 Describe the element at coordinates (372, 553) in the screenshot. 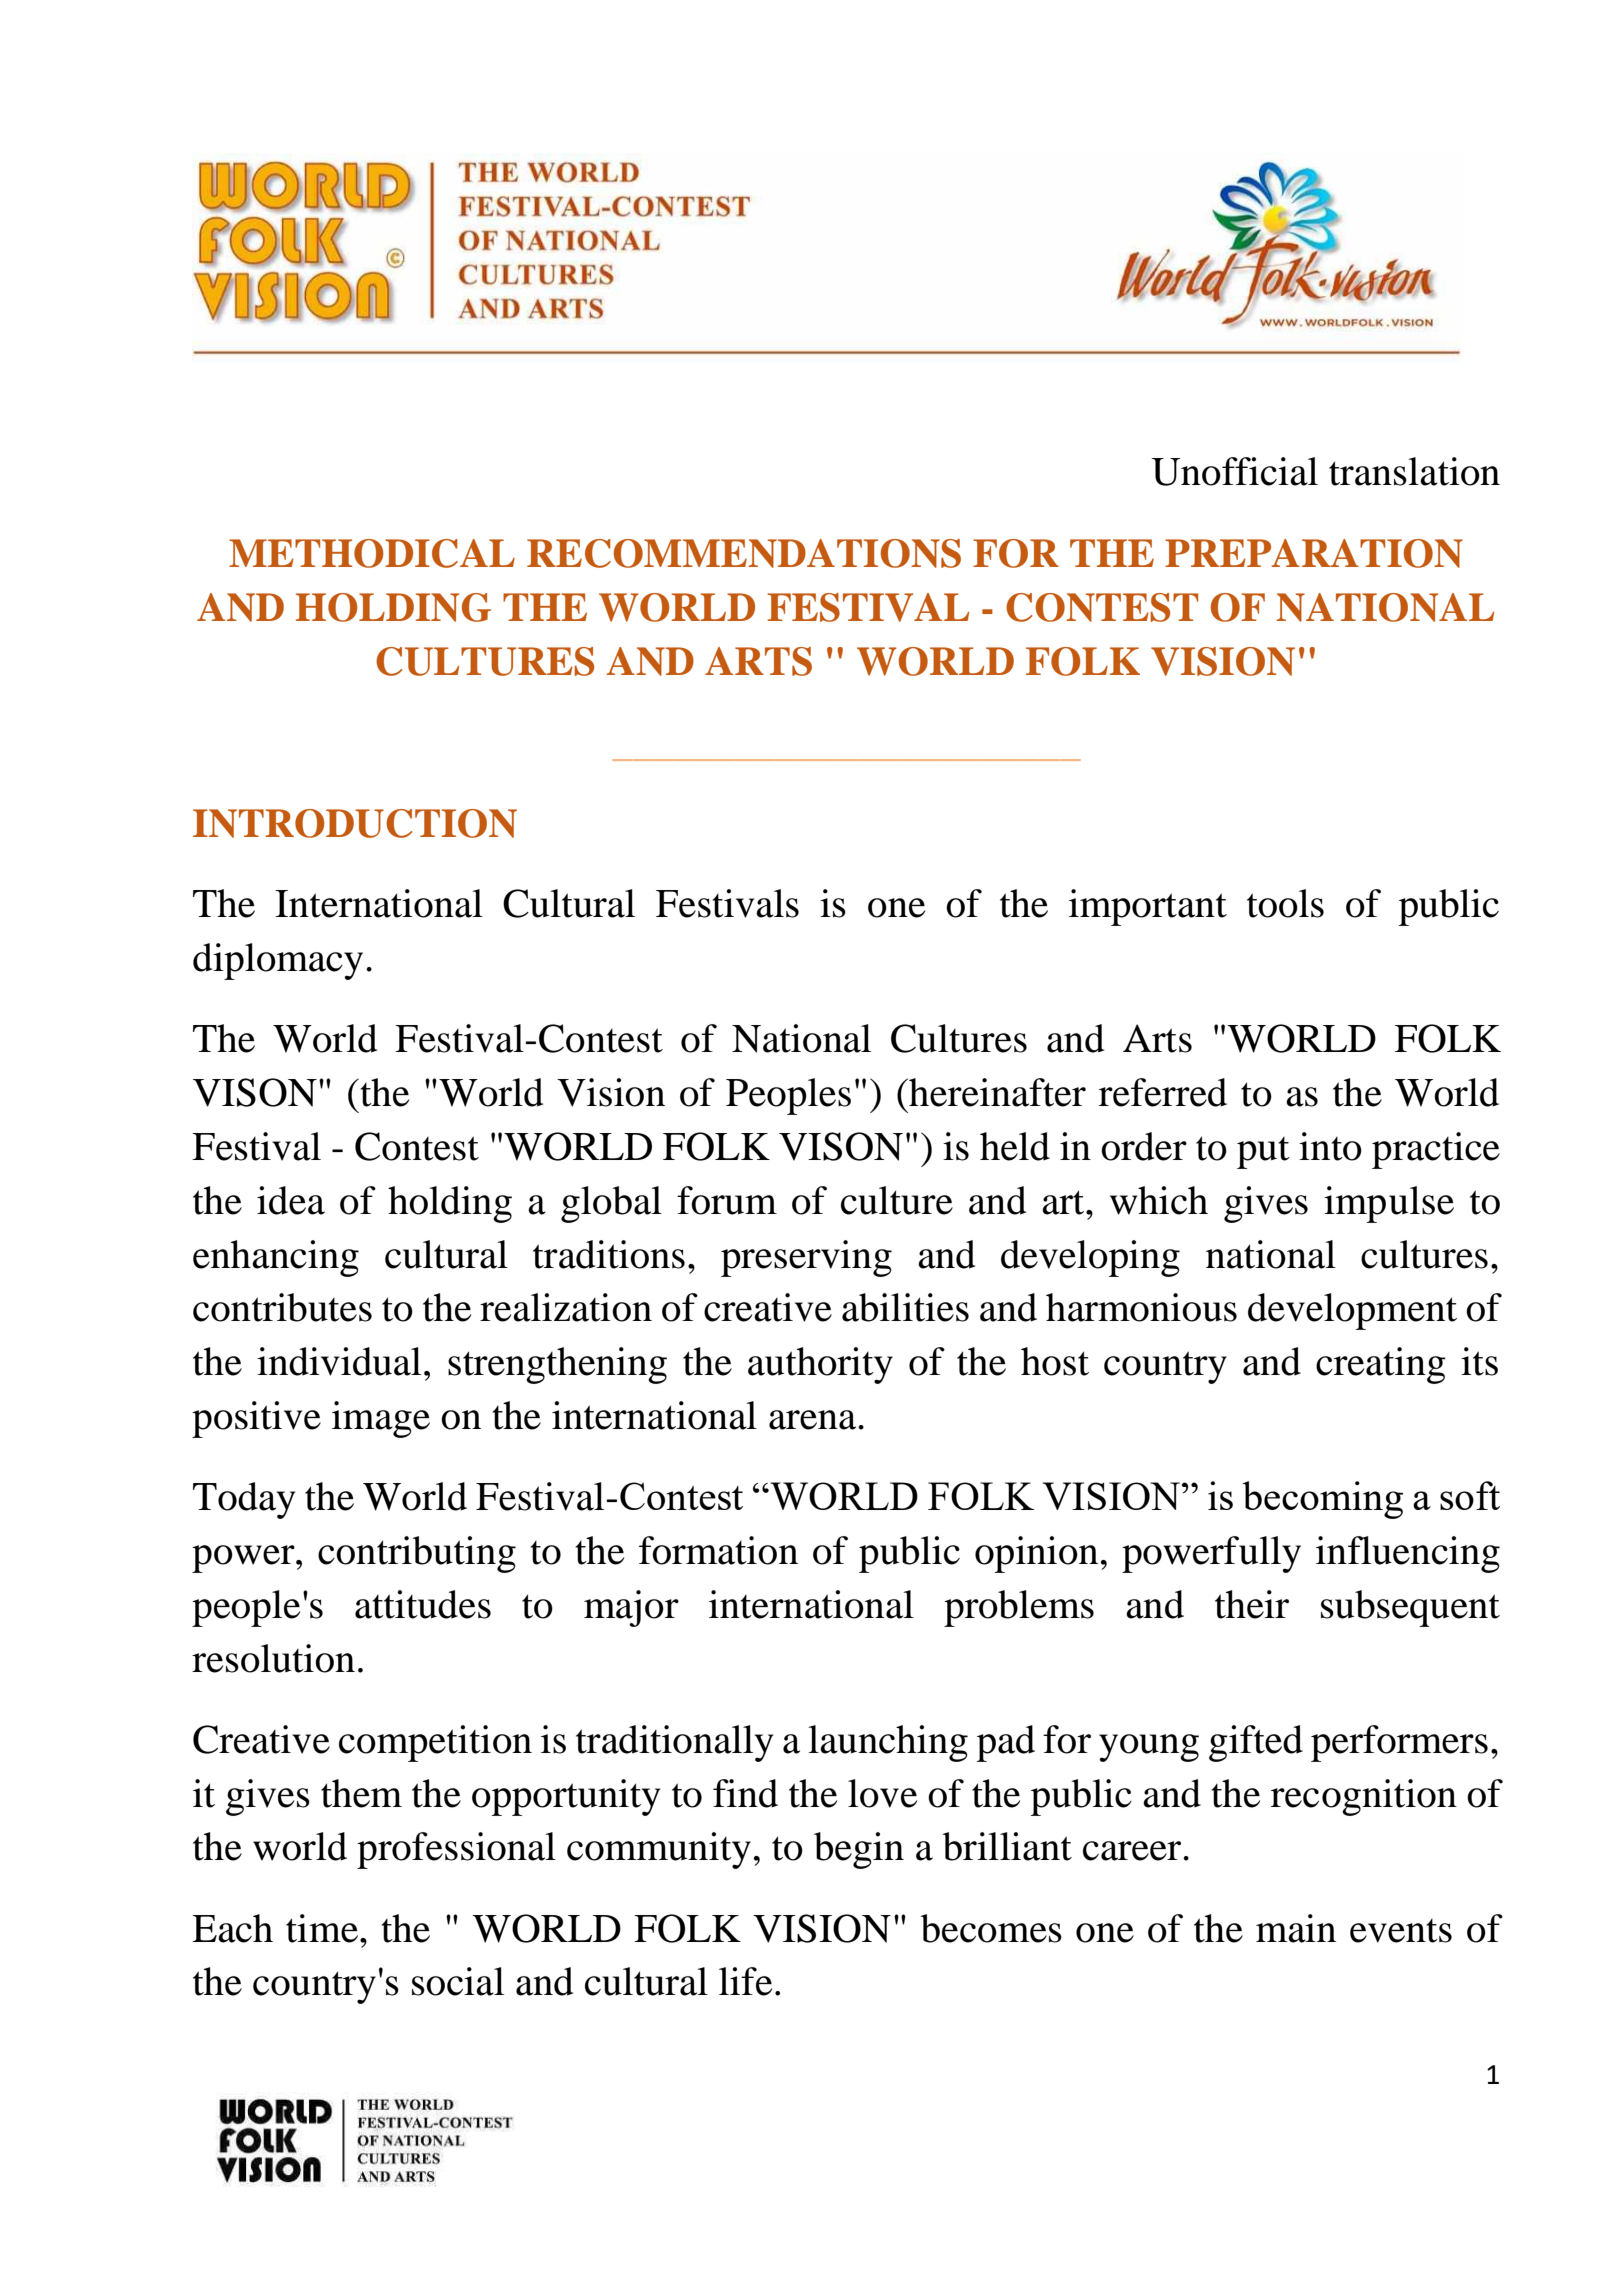

I see `METHODICAL` at that location.
